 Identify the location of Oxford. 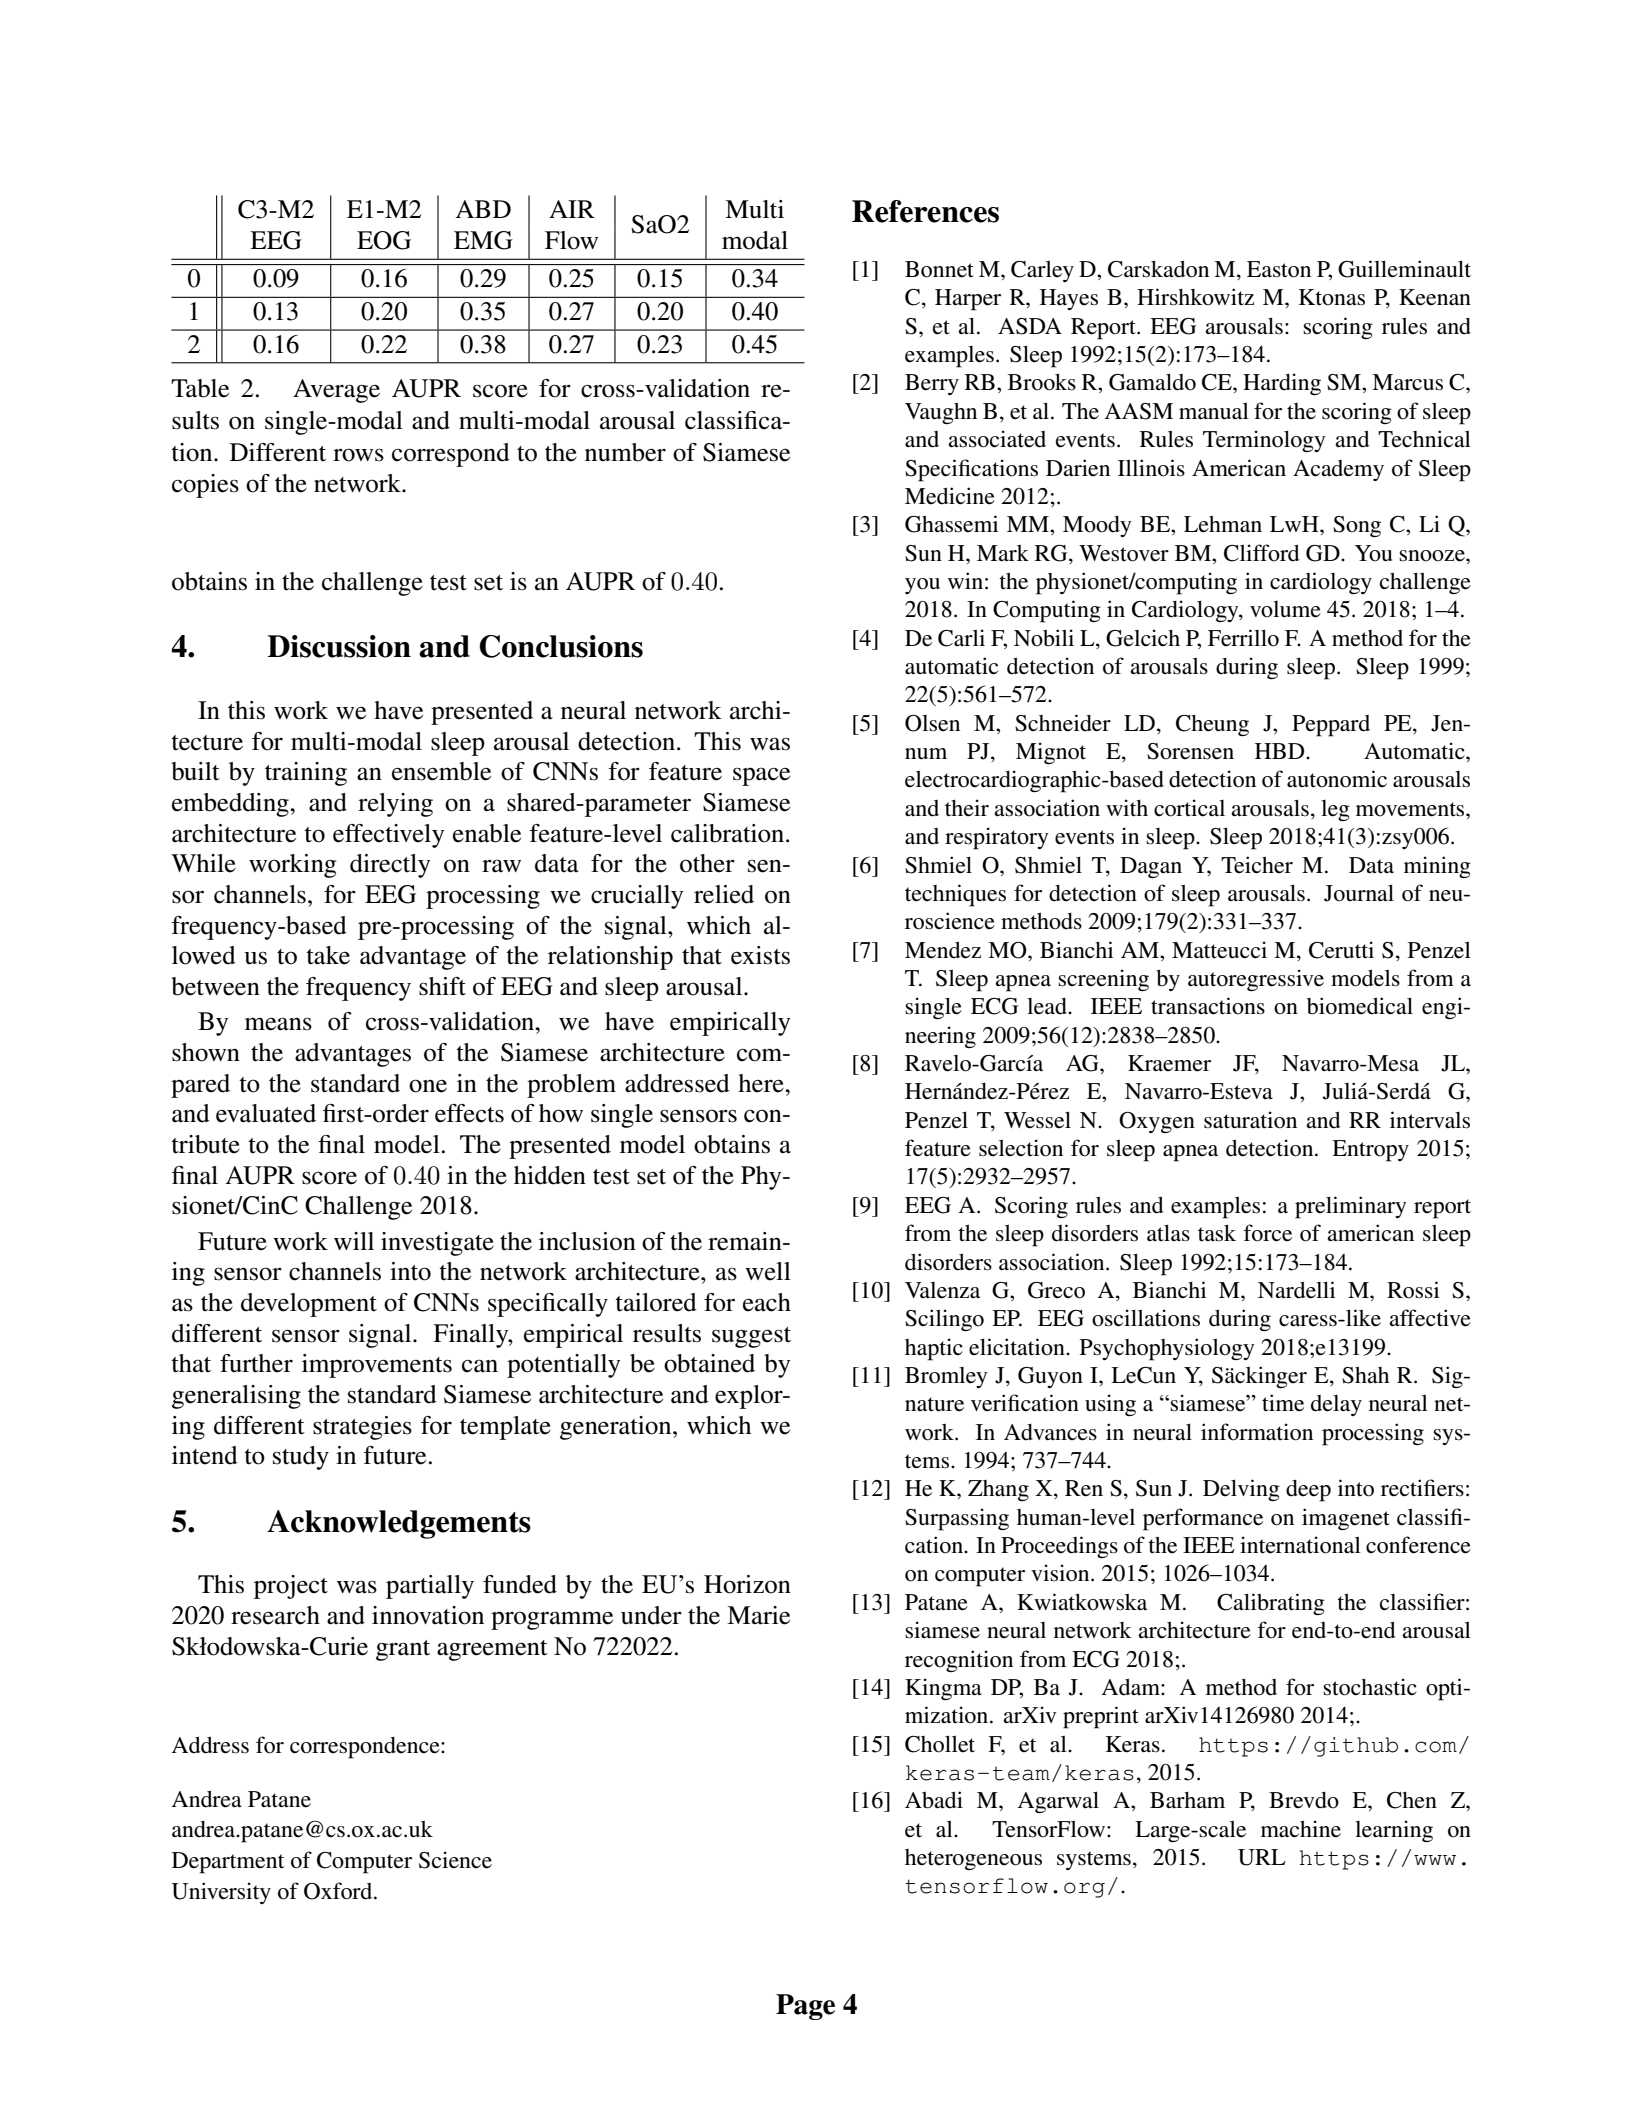
(339, 1891).
